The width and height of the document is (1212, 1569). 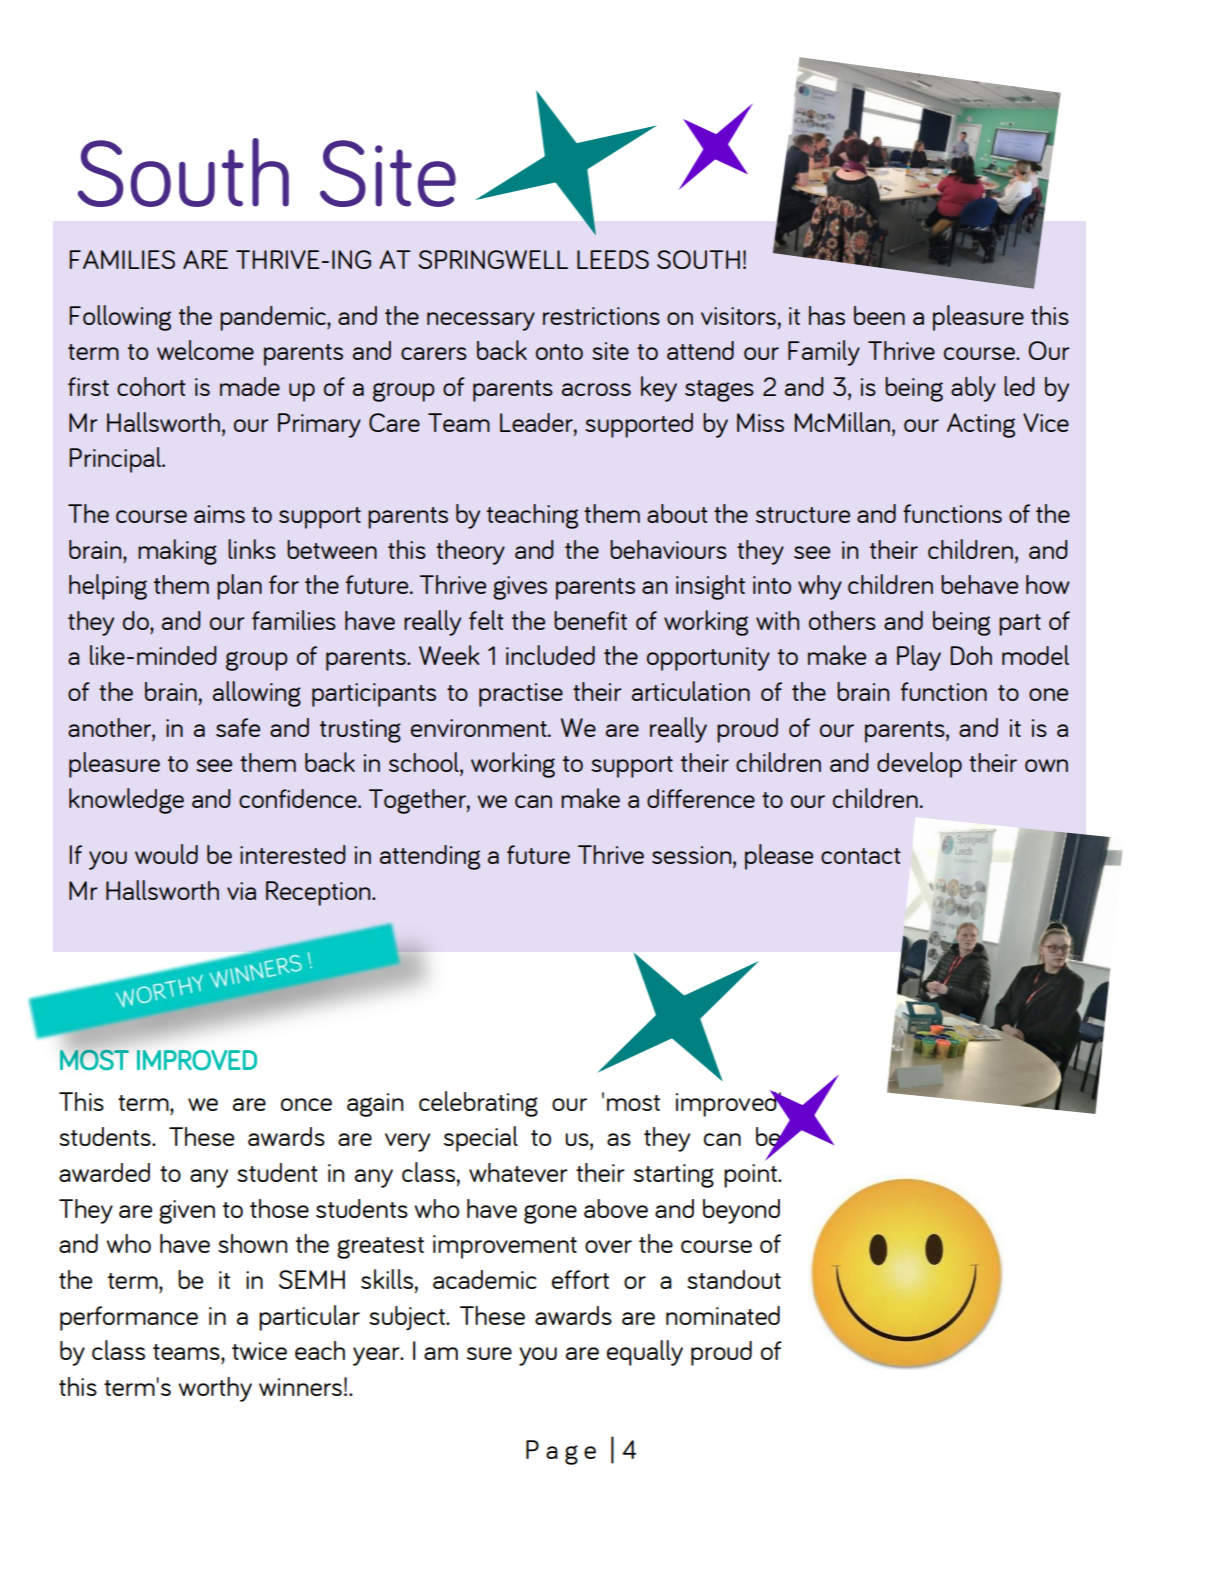 What do you see at coordinates (274, 318) in the document?
I see `pandemic` at bounding box center [274, 318].
